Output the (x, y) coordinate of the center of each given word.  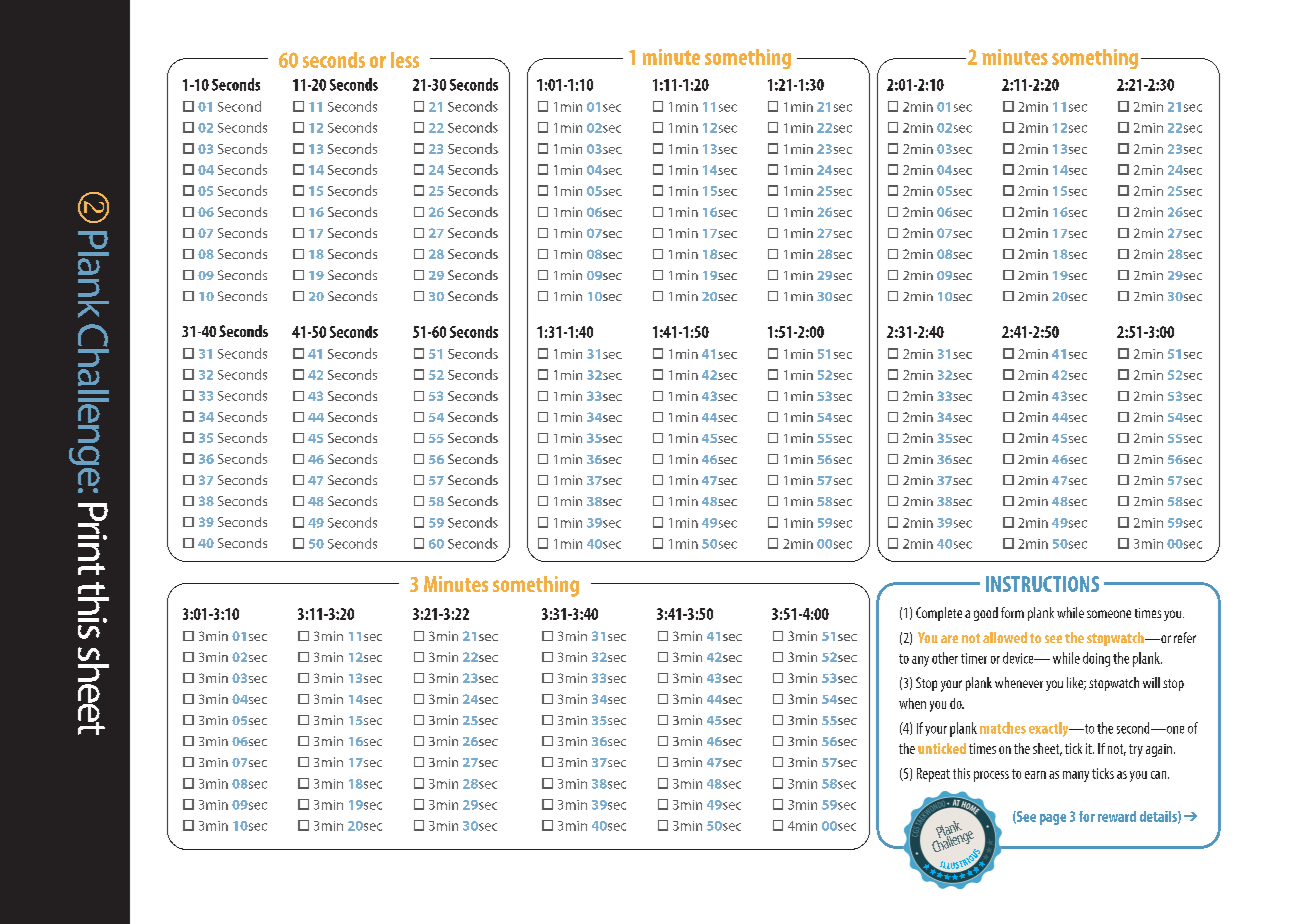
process (991, 776)
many (1076, 776)
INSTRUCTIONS (1042, 584)
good (986, 614)
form (1012, 612)
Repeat (933, 775)
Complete (939, 614)
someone (1109, 614)
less (405, 60)
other (945, 658)
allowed (1005, 637)
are (949, 639)
